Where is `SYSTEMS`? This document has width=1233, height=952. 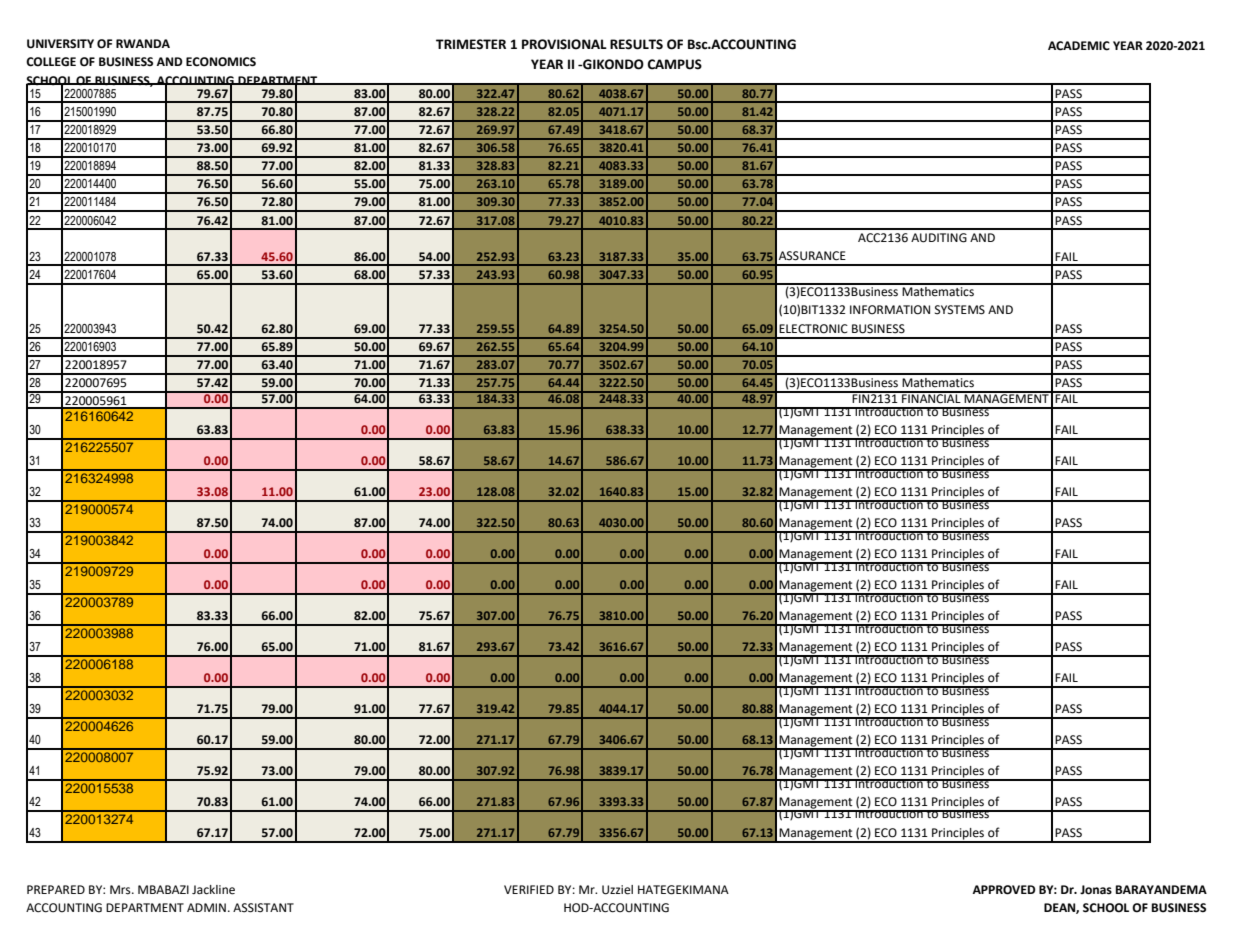
SYSTEMS is located at coordinates (960, 310).
